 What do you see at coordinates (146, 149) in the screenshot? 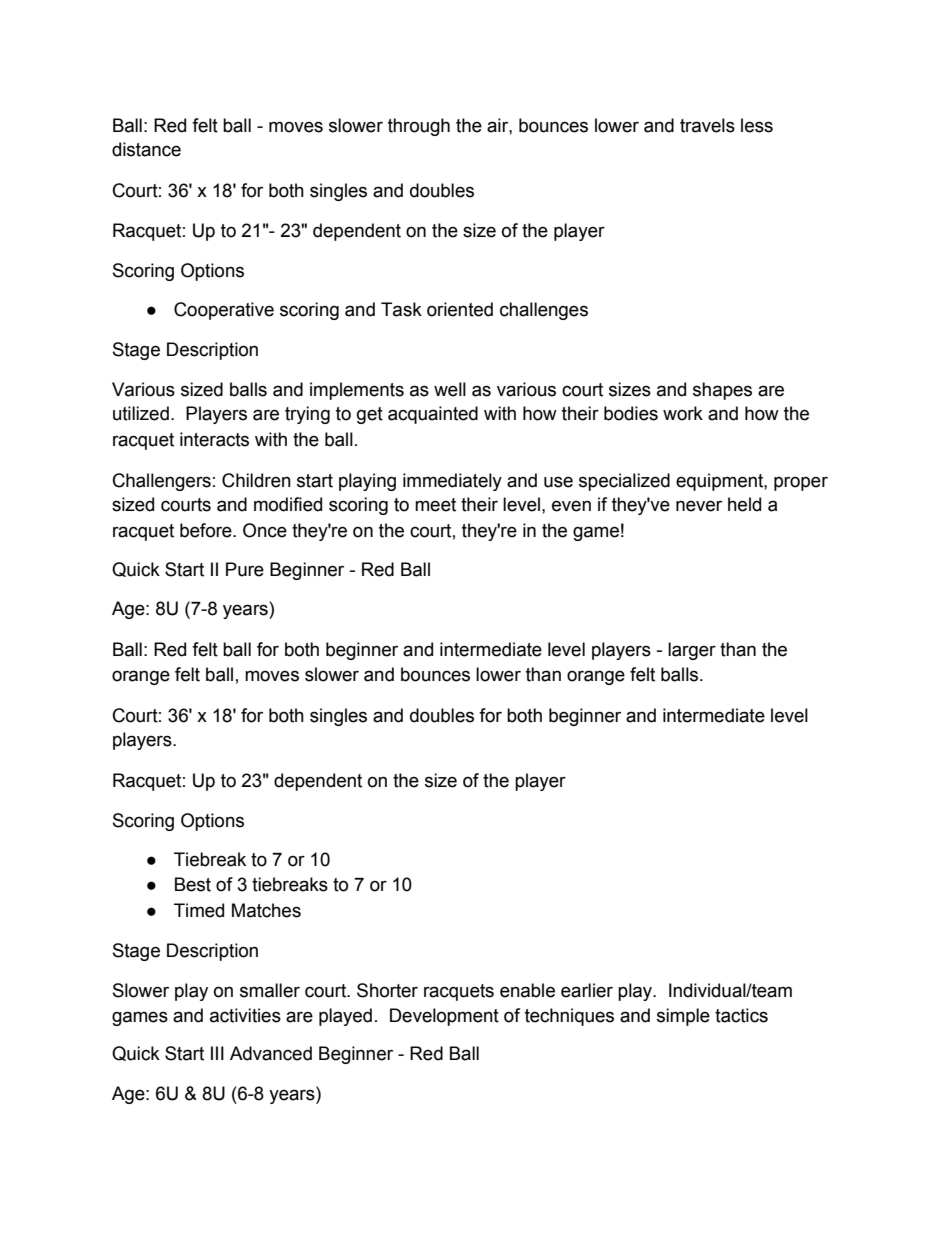
I see `distance` at bounding box center [146, 149].
